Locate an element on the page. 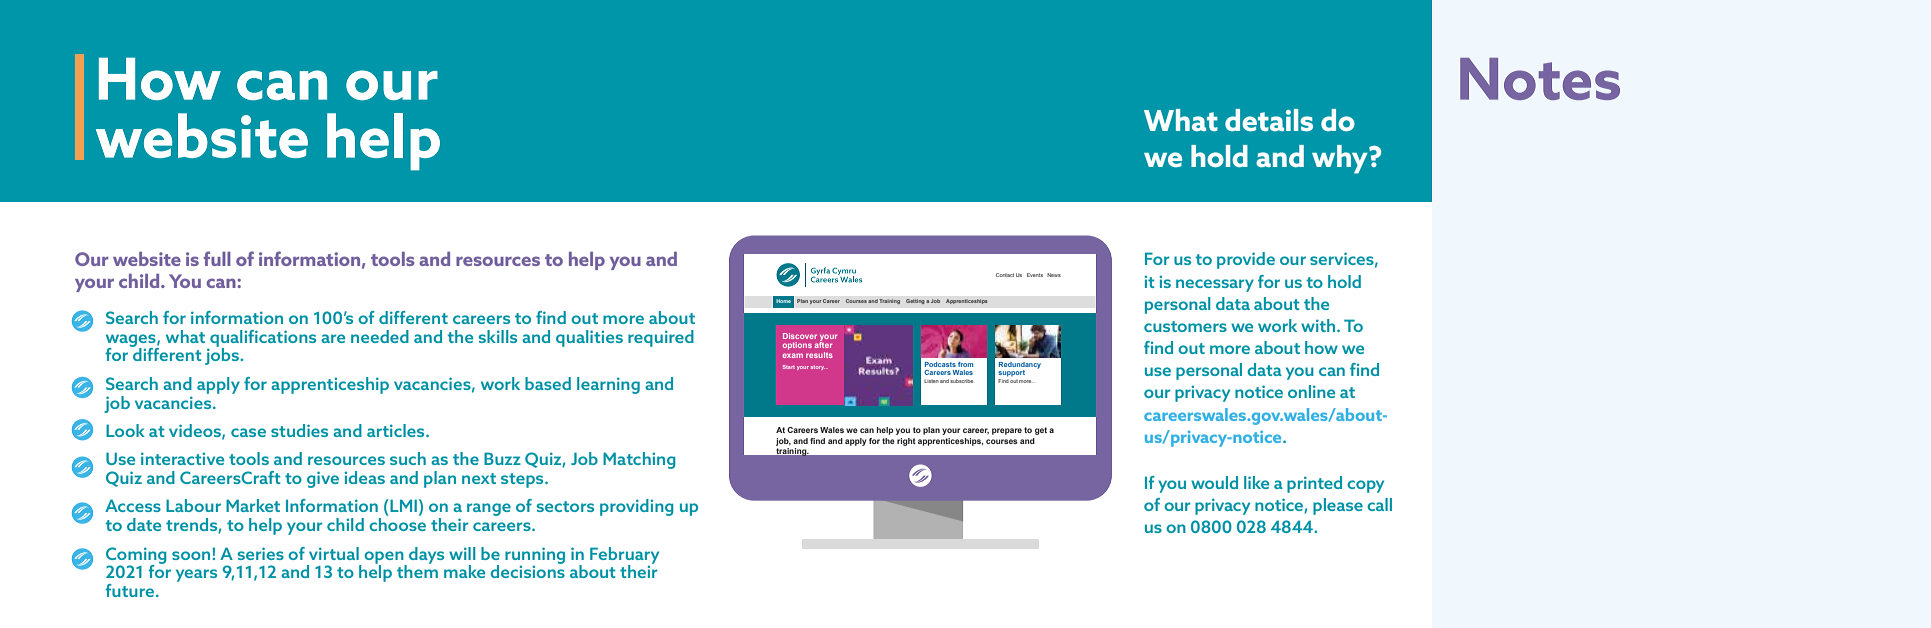 This page has height=628, width=1931. studies is located at coordinates (299, 430).
